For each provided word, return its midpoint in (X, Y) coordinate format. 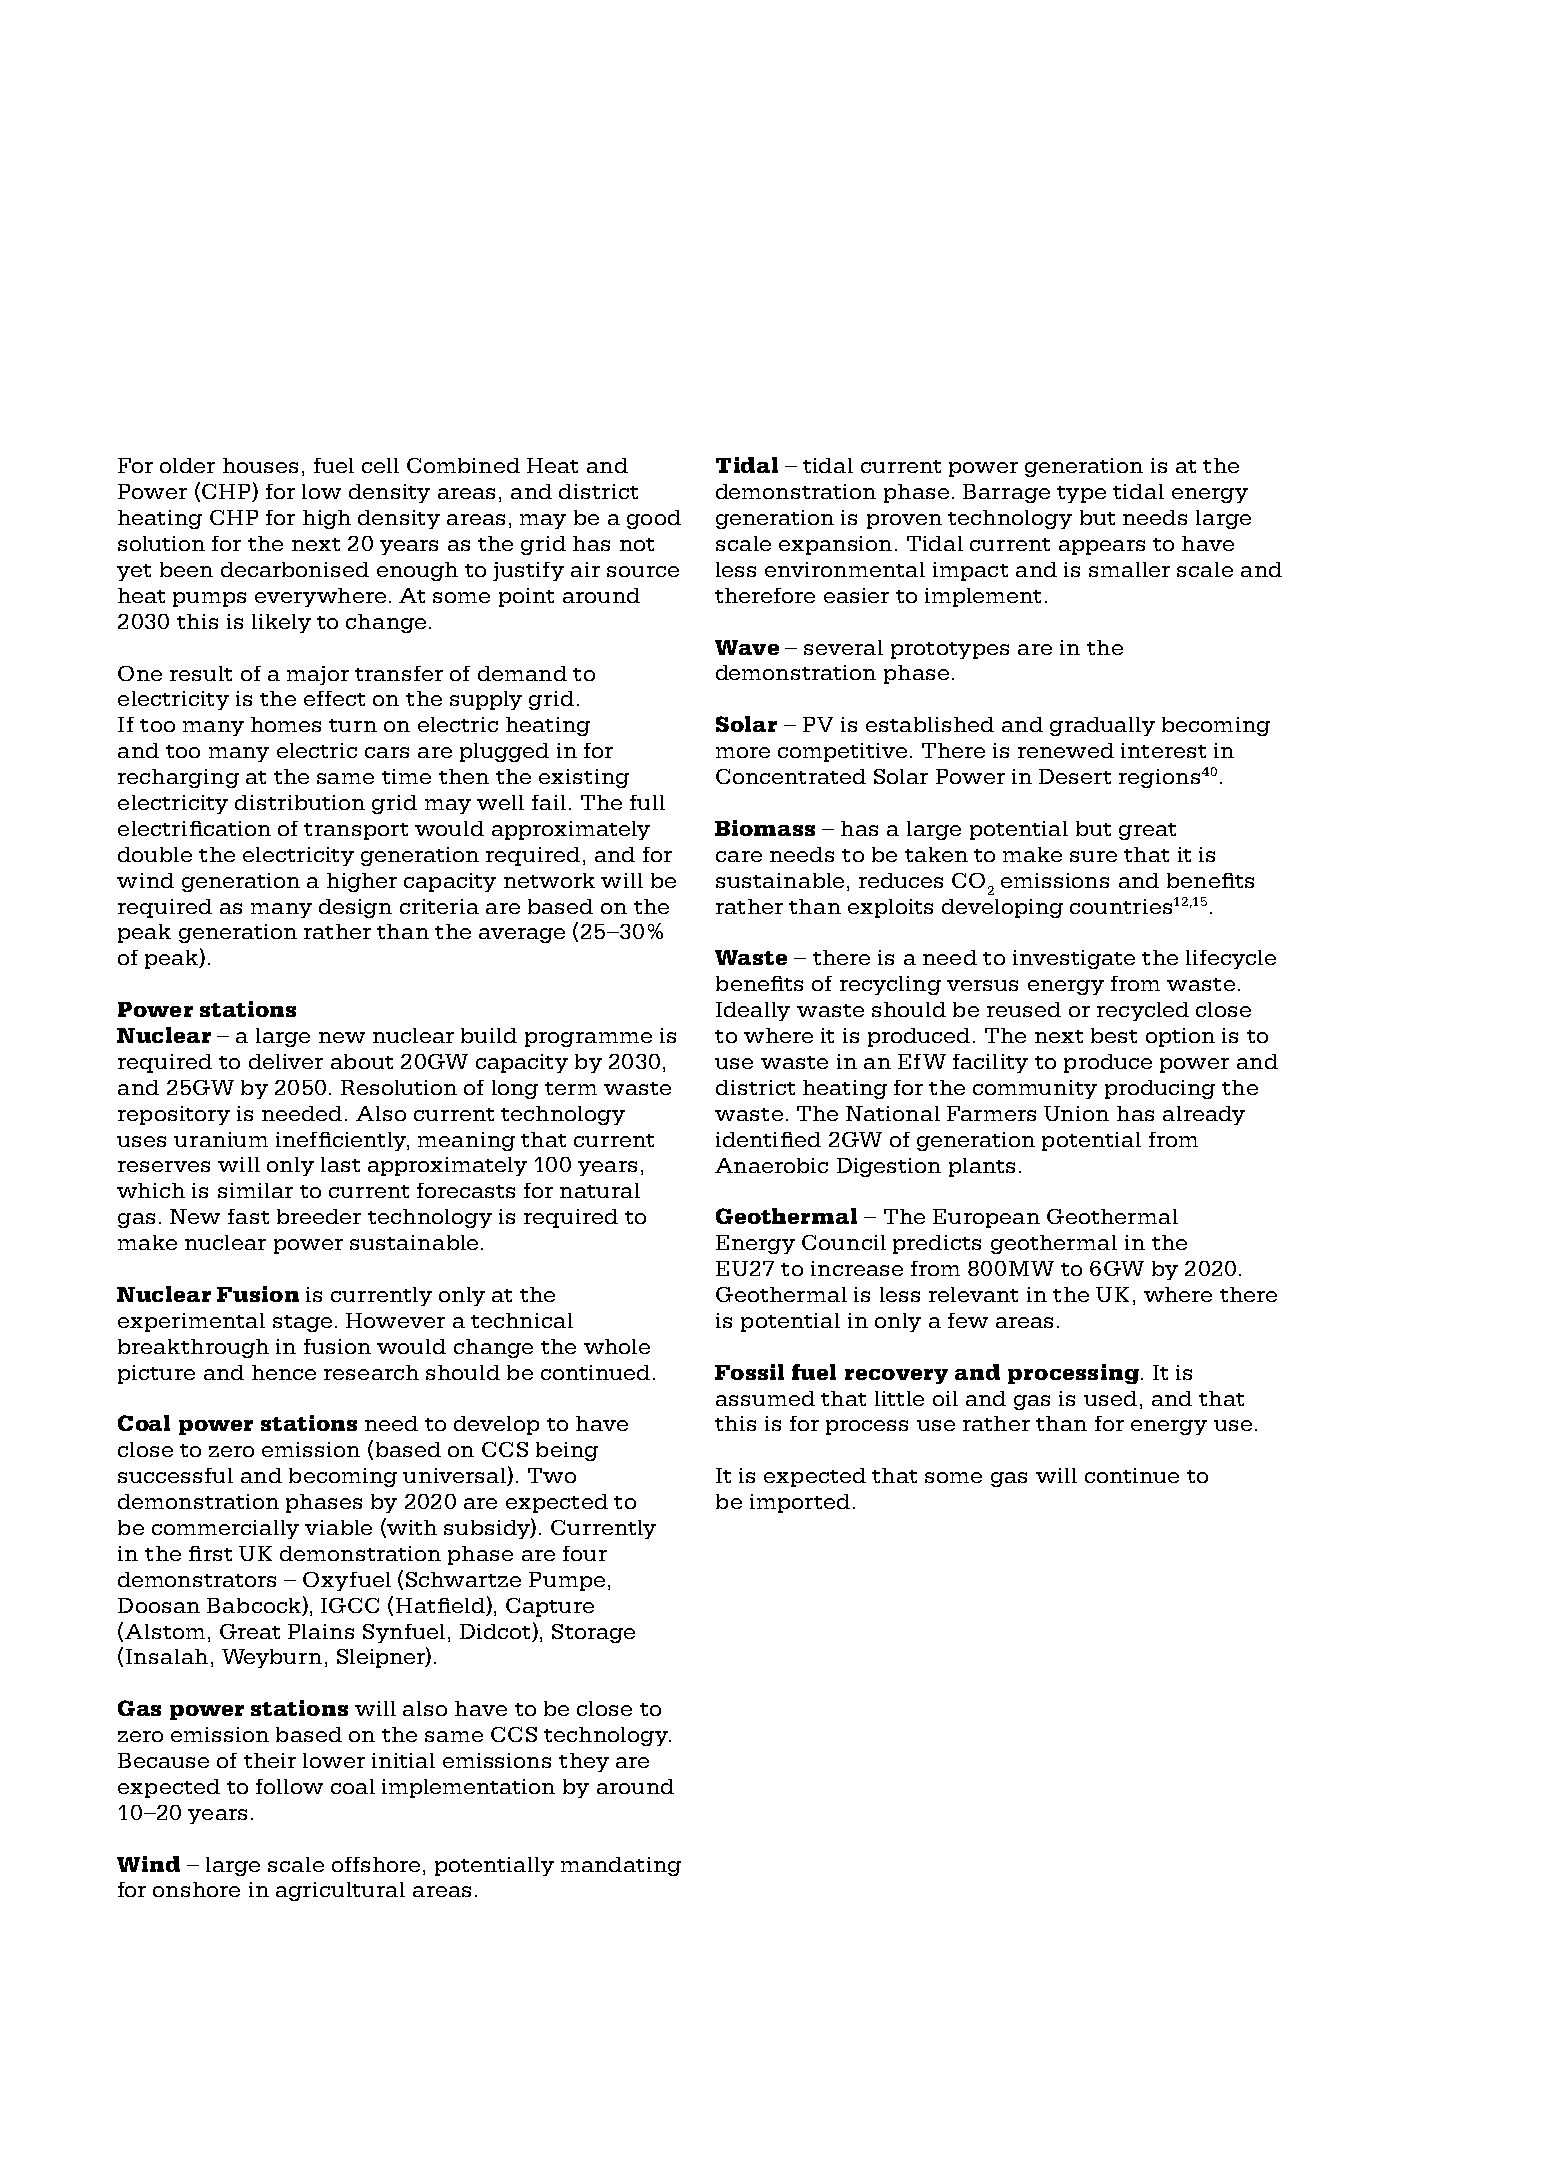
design (355, 908)
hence (284, 1372)
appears (1102, 547)
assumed (765, 1398)
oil (945, 1398)
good (654, 519)
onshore (196, 1889)
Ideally (753, 1011)
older (187, 465)
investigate (1074, 959)
